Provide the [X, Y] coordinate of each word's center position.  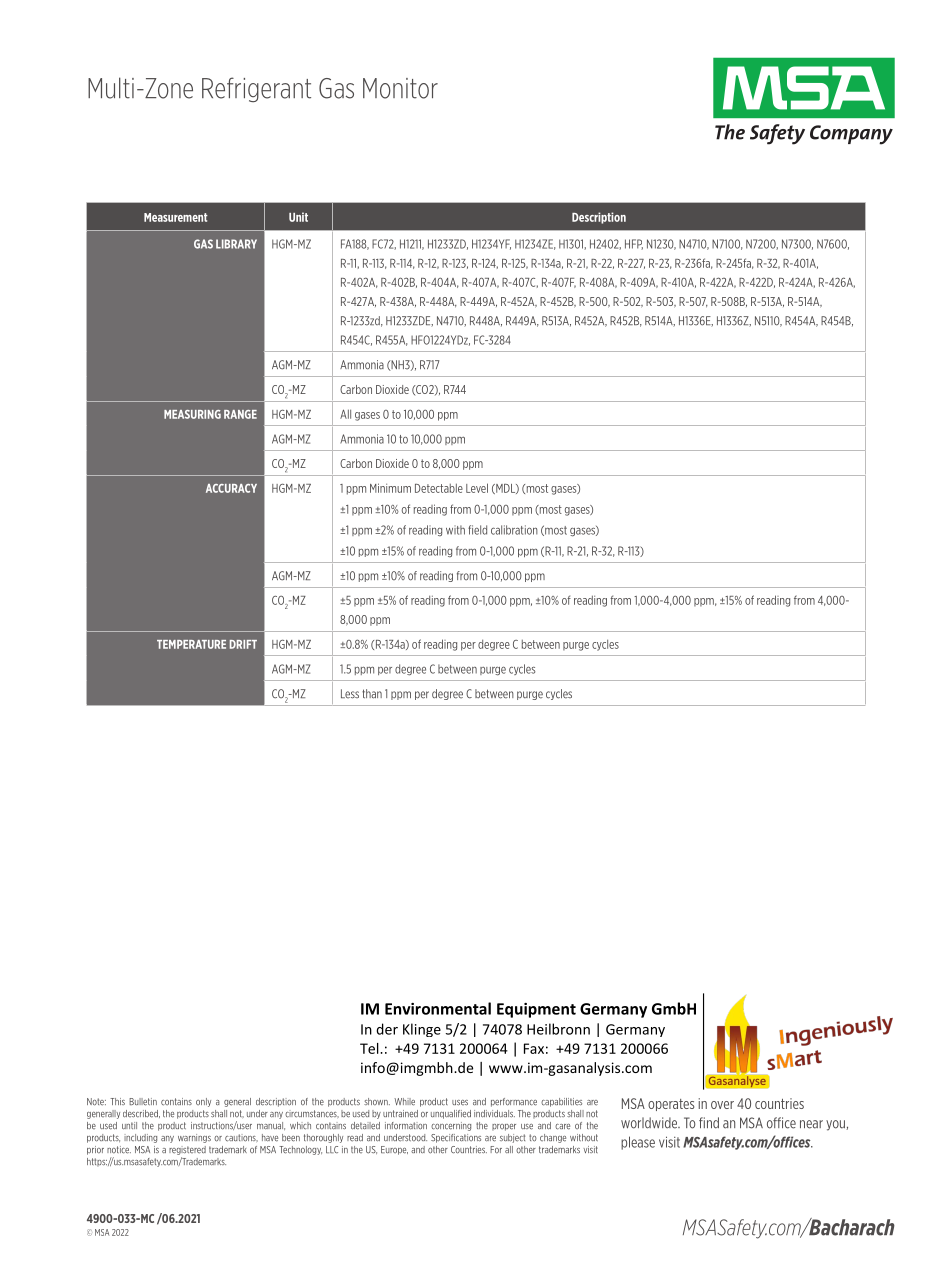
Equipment [536, 1010]
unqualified [451, 1114]
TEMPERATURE [191, 644]
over [722, 1105]
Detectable [439, 488]
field [477, 530]
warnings [194, 1138]
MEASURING [192, 414]
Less [350, 694]
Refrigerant [256, 89]
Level [477, 488]
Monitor [400, 88]
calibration [514, 530]
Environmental [438, 1008]
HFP [634, 244]
